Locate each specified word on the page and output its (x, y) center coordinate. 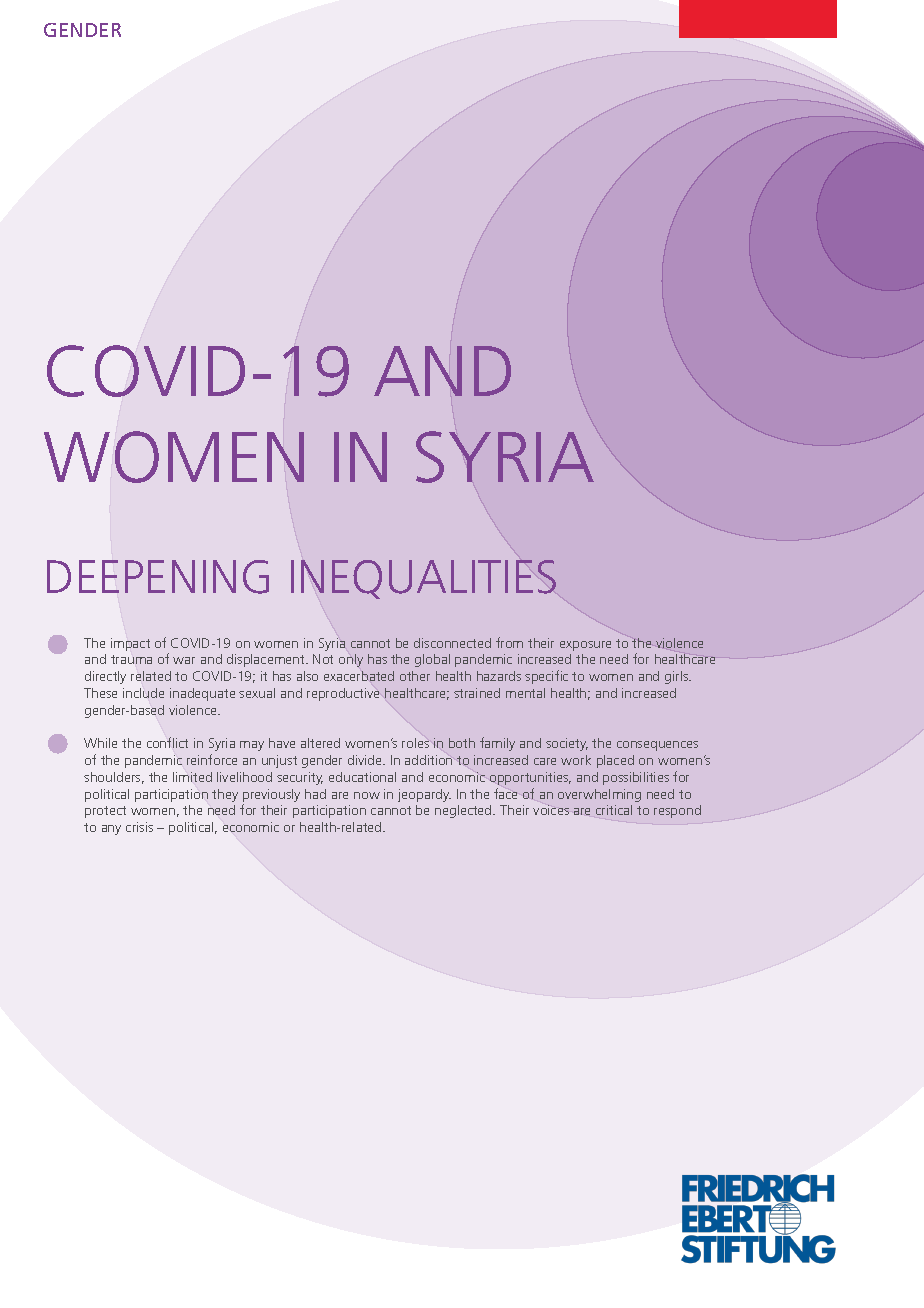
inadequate (202, 694)
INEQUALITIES (423, 579)
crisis (139, 827)
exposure (585, 646)
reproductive (343, 694)
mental (525, 693)
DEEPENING (158, 577)
